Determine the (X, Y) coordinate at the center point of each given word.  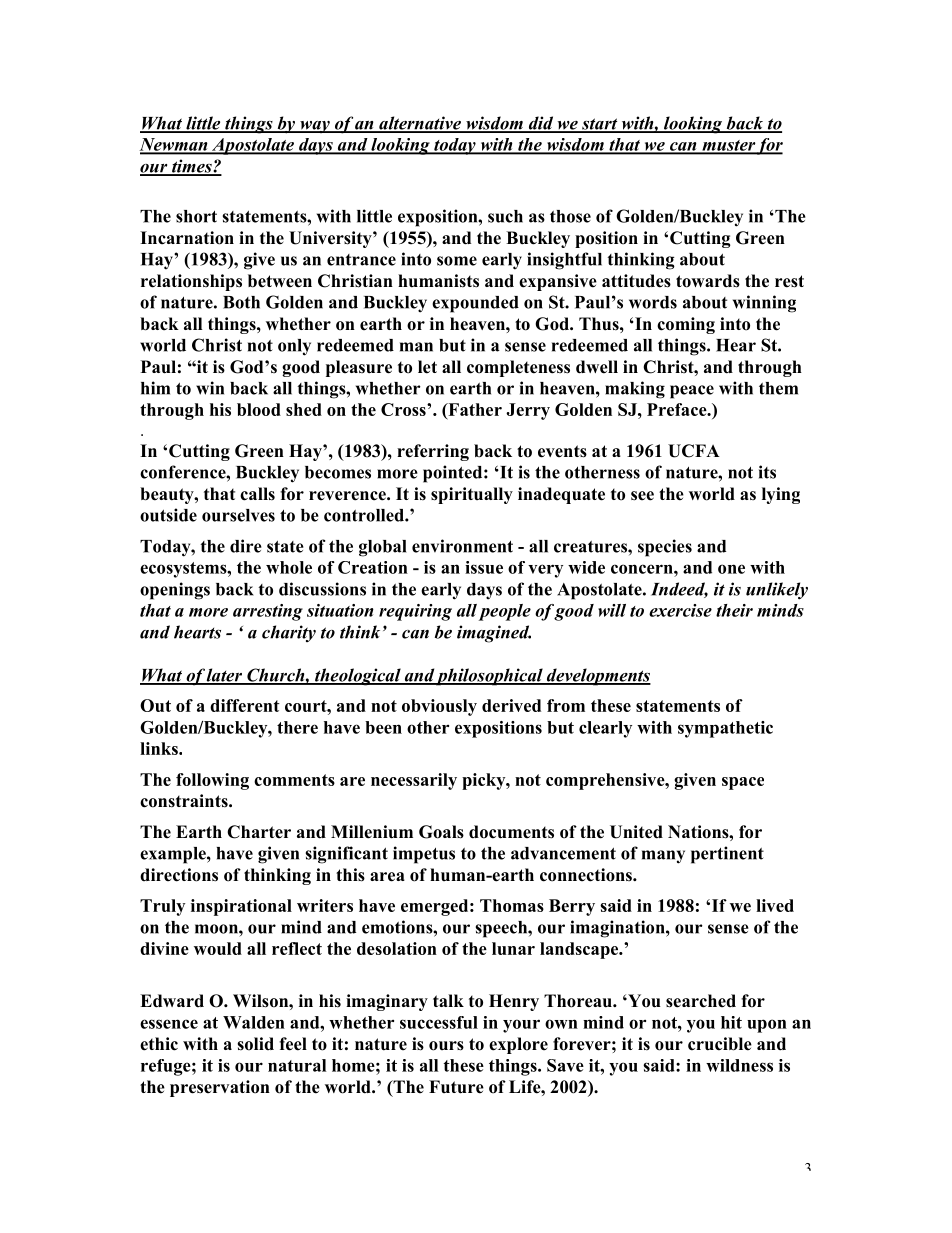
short (196, 216)
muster (728, 146)
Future (456, 1087)
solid (255, 1044)
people (505, 612)
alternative (420, 124)
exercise (680, 610)
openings (175, 591)
